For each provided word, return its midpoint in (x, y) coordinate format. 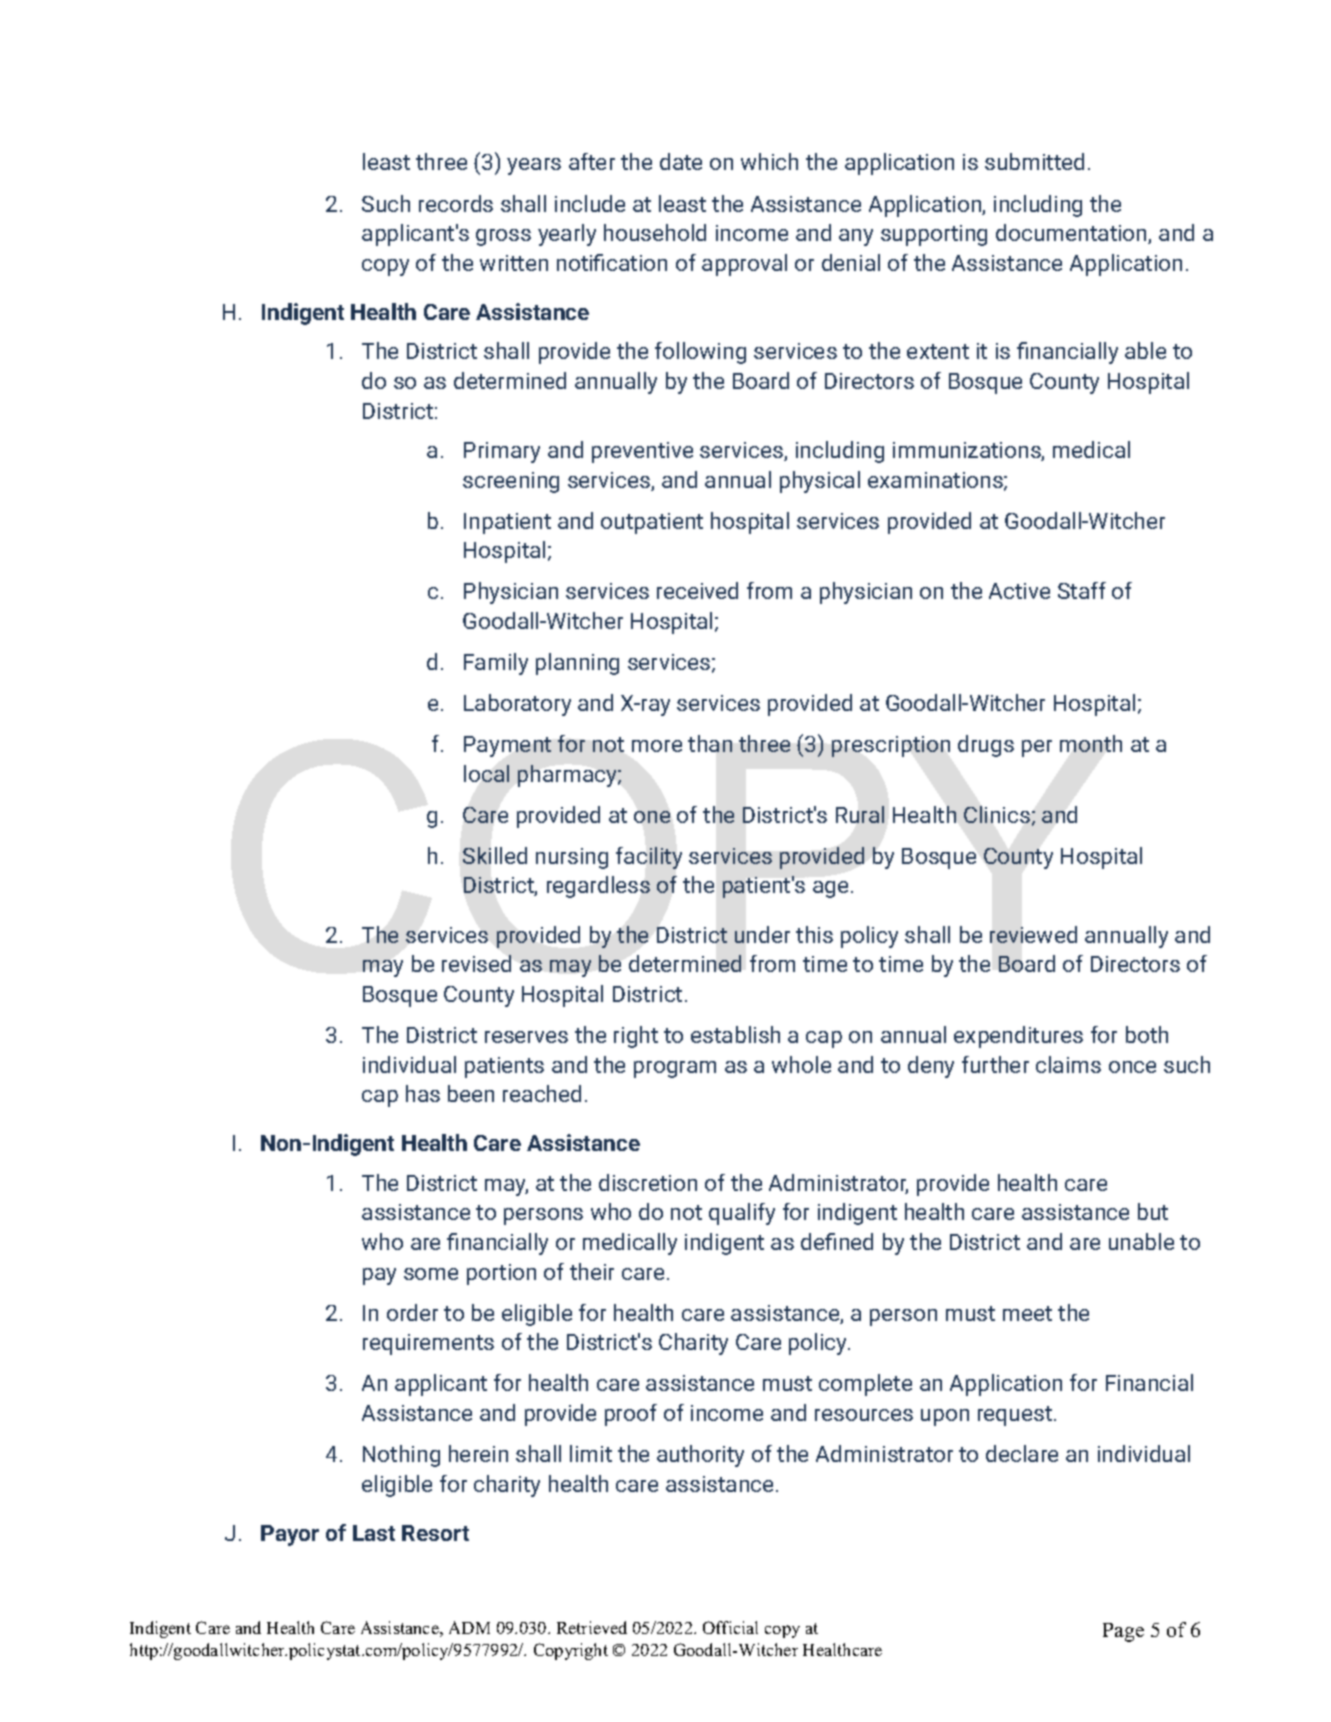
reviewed (1033, 934)
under (762, 934)
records (456, 203)
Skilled (495, 855)
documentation (1072, 234)
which (769, 161)
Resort (435, 1533)
